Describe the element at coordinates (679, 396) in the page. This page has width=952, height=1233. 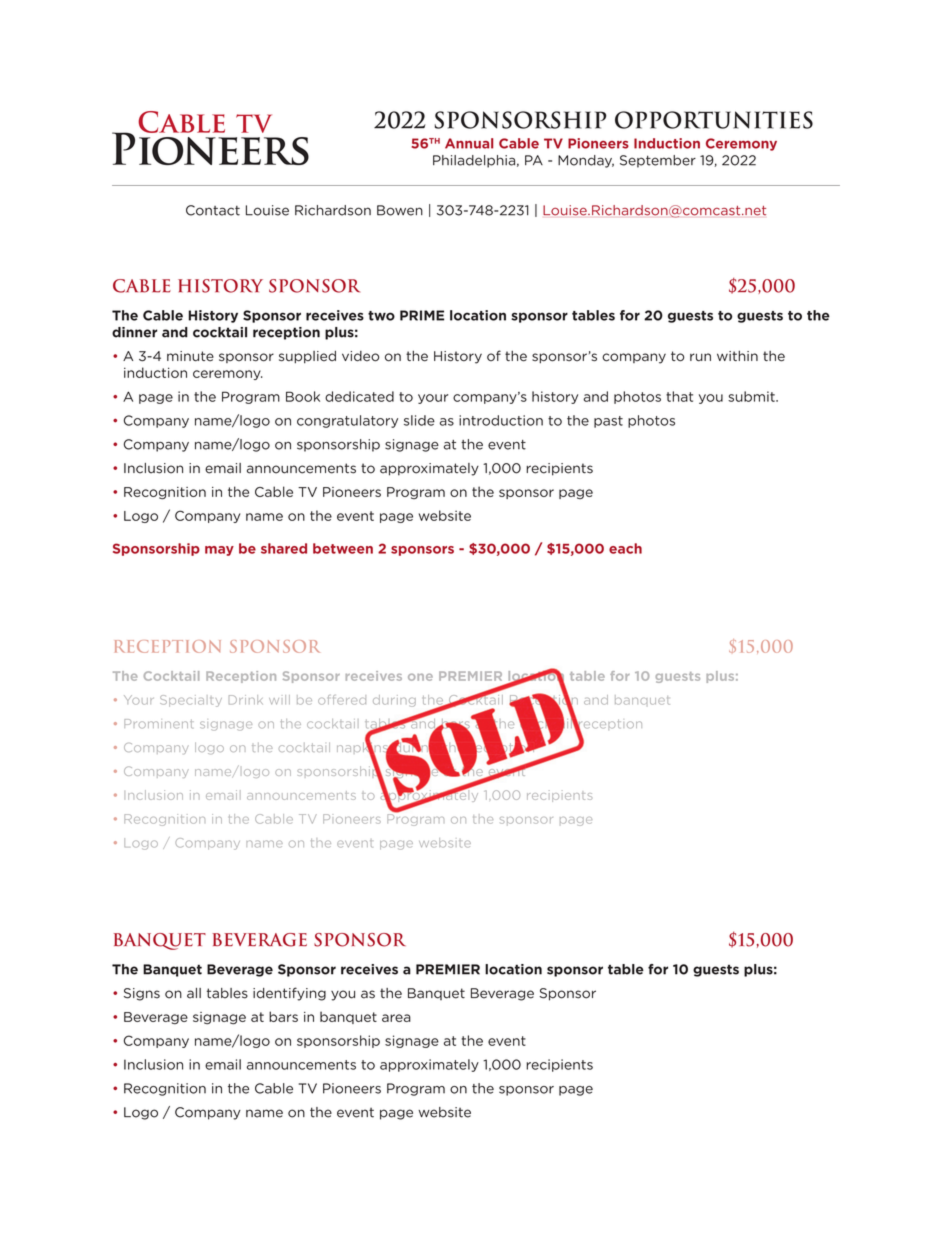
I see `that` at that location.
